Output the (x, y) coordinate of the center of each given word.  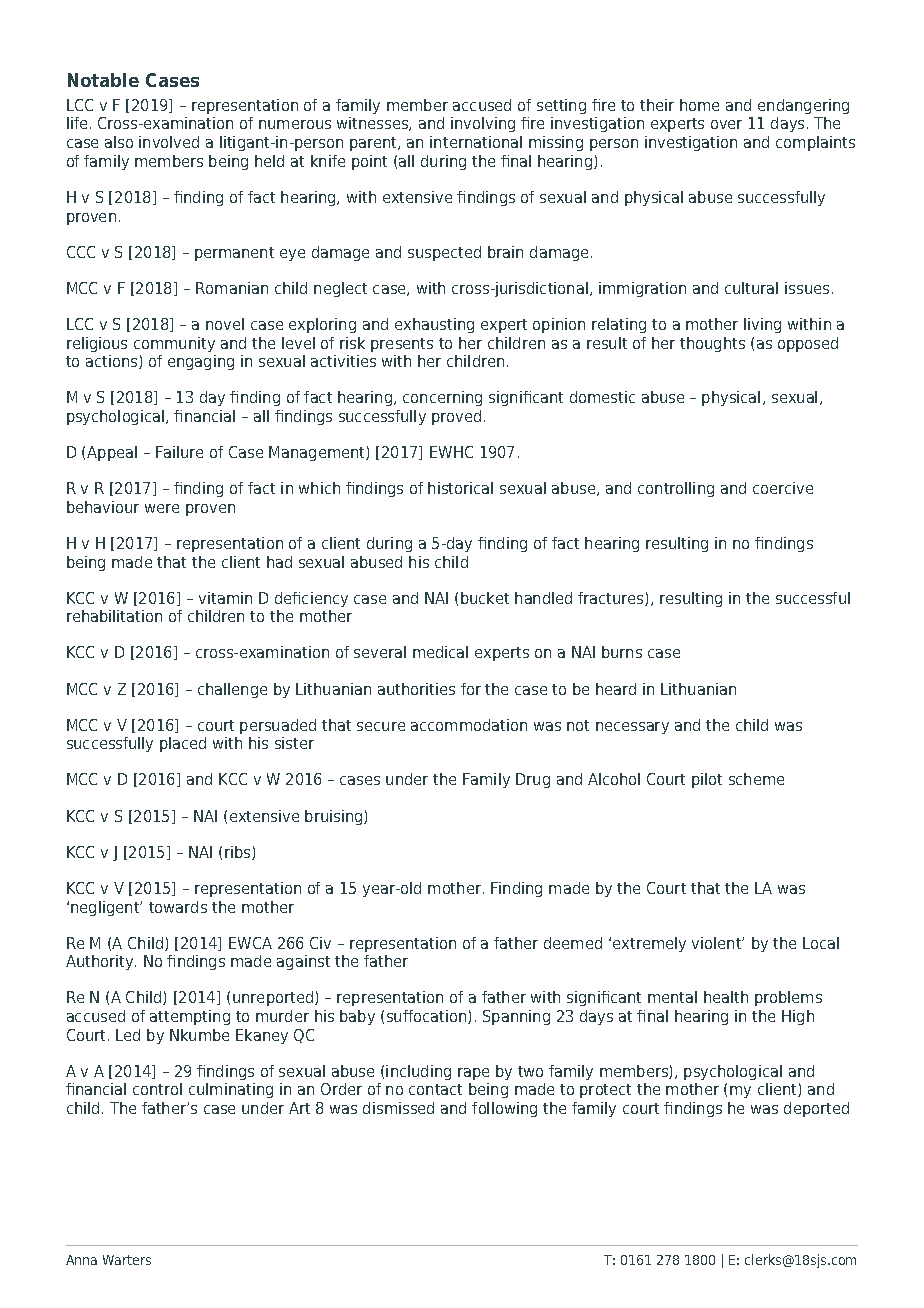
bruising (335, 817)
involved (169, 142)
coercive (783, 488)
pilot (707, 780)
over (726, 124)
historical (460, 488)
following (504, 1109)
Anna (81, 1260)
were (162, 508)
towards (178, 907)
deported (816, 1109)
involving (483, 124)
